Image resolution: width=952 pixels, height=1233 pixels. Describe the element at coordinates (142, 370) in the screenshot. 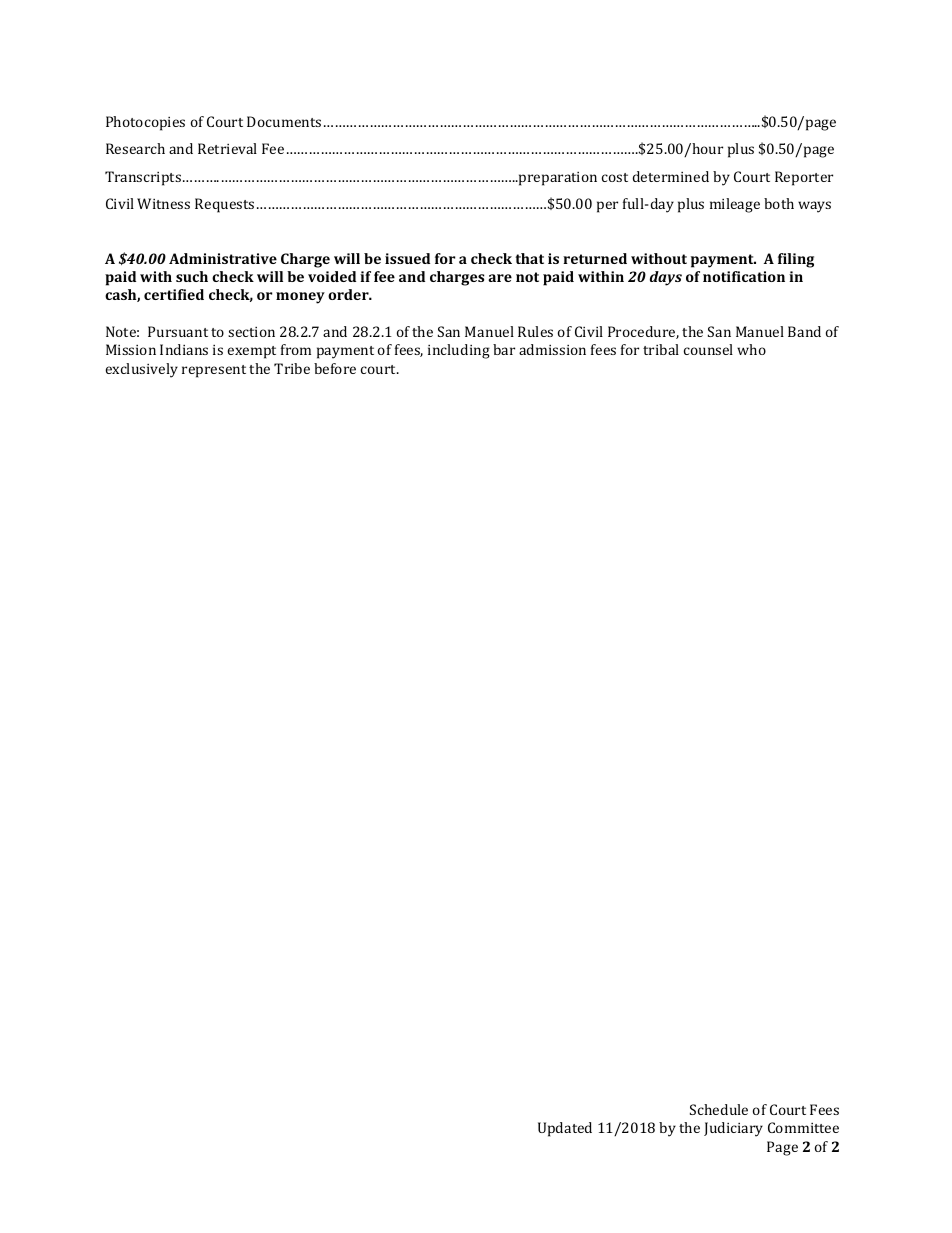

I see `exclusively` at that location.
